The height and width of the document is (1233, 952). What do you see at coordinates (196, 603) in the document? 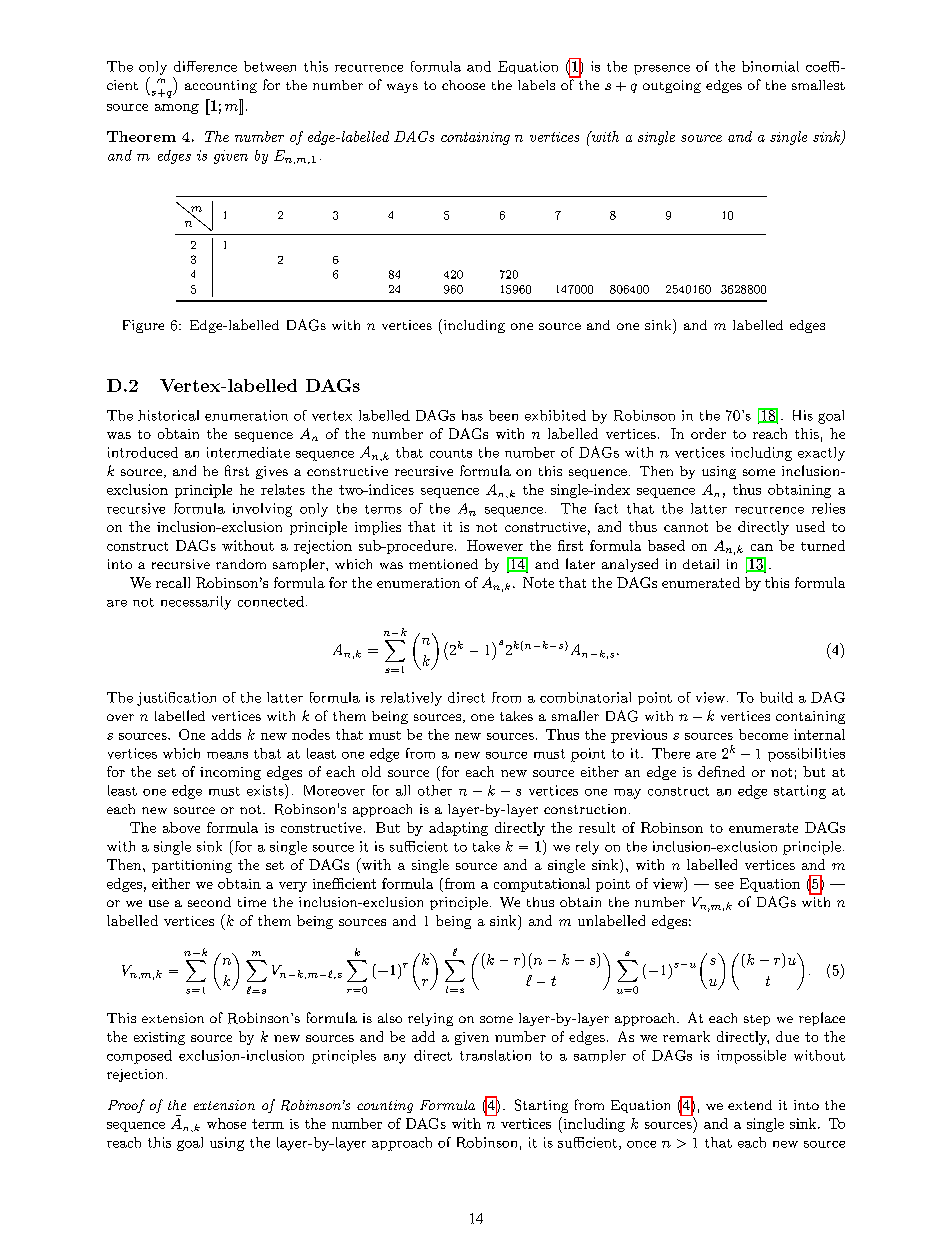
I see `necessarily` at bounding box center [196, 603].
